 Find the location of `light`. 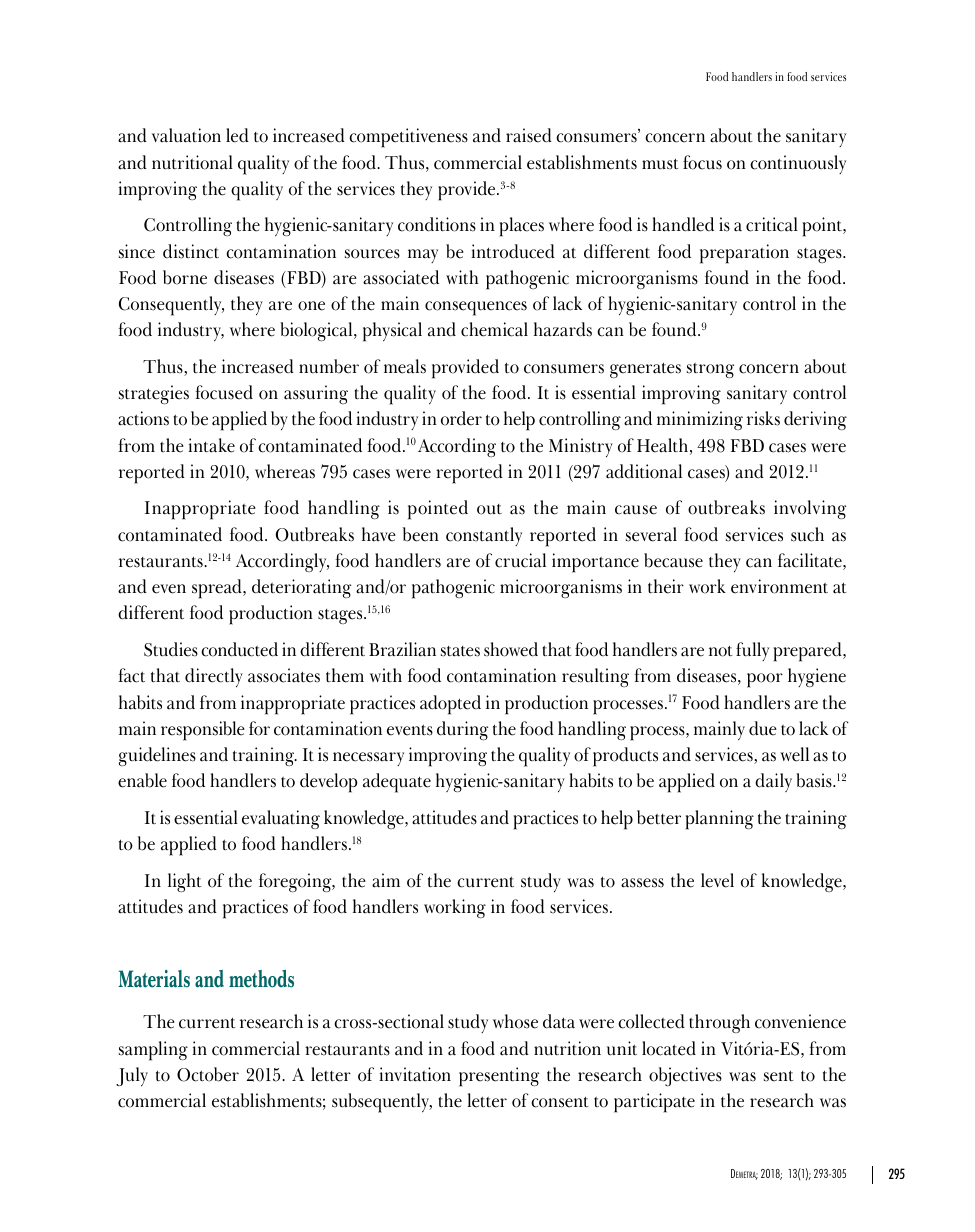

light is located at coordinates (185, 882).
